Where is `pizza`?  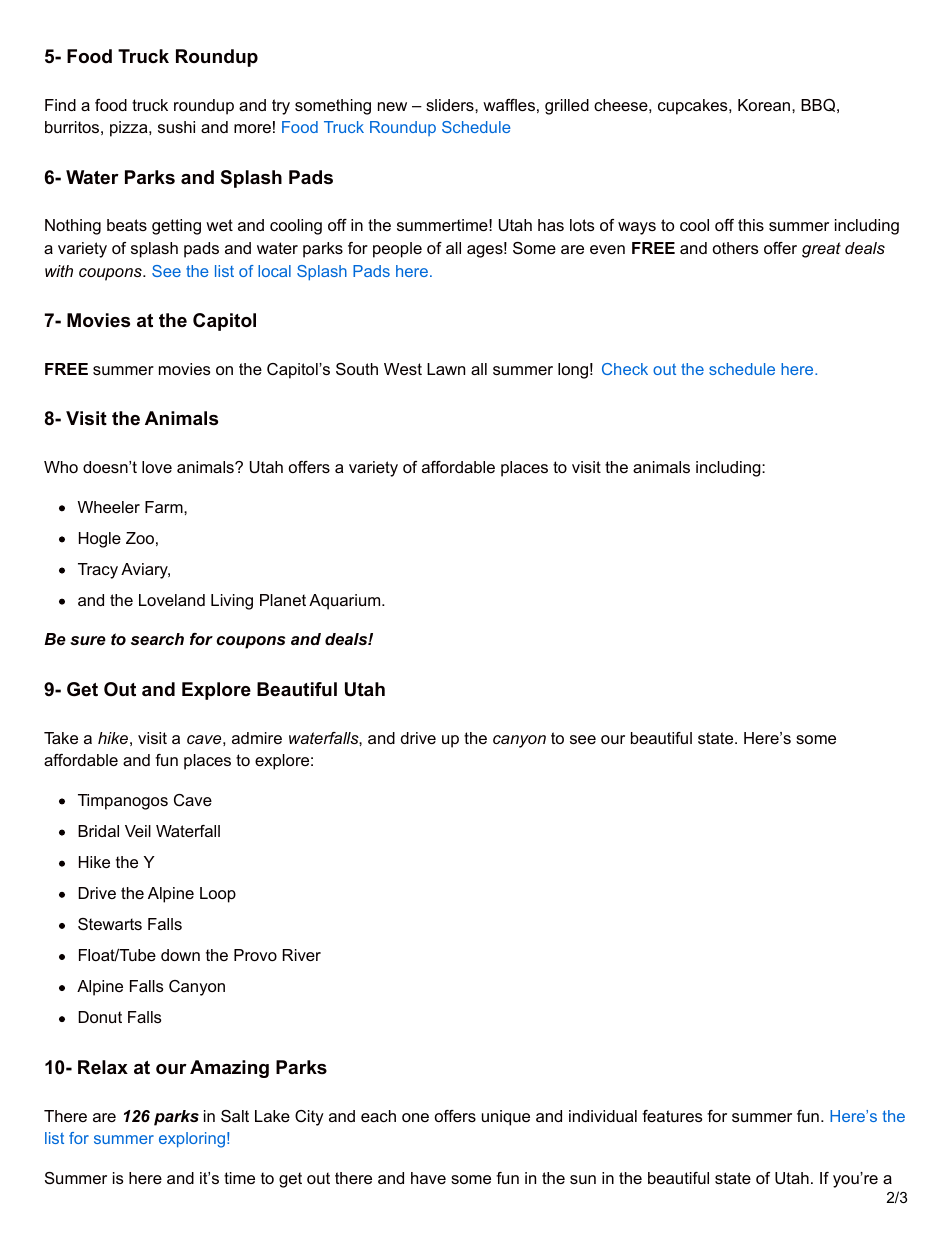 pizza is located at coordinates (130, 129).
